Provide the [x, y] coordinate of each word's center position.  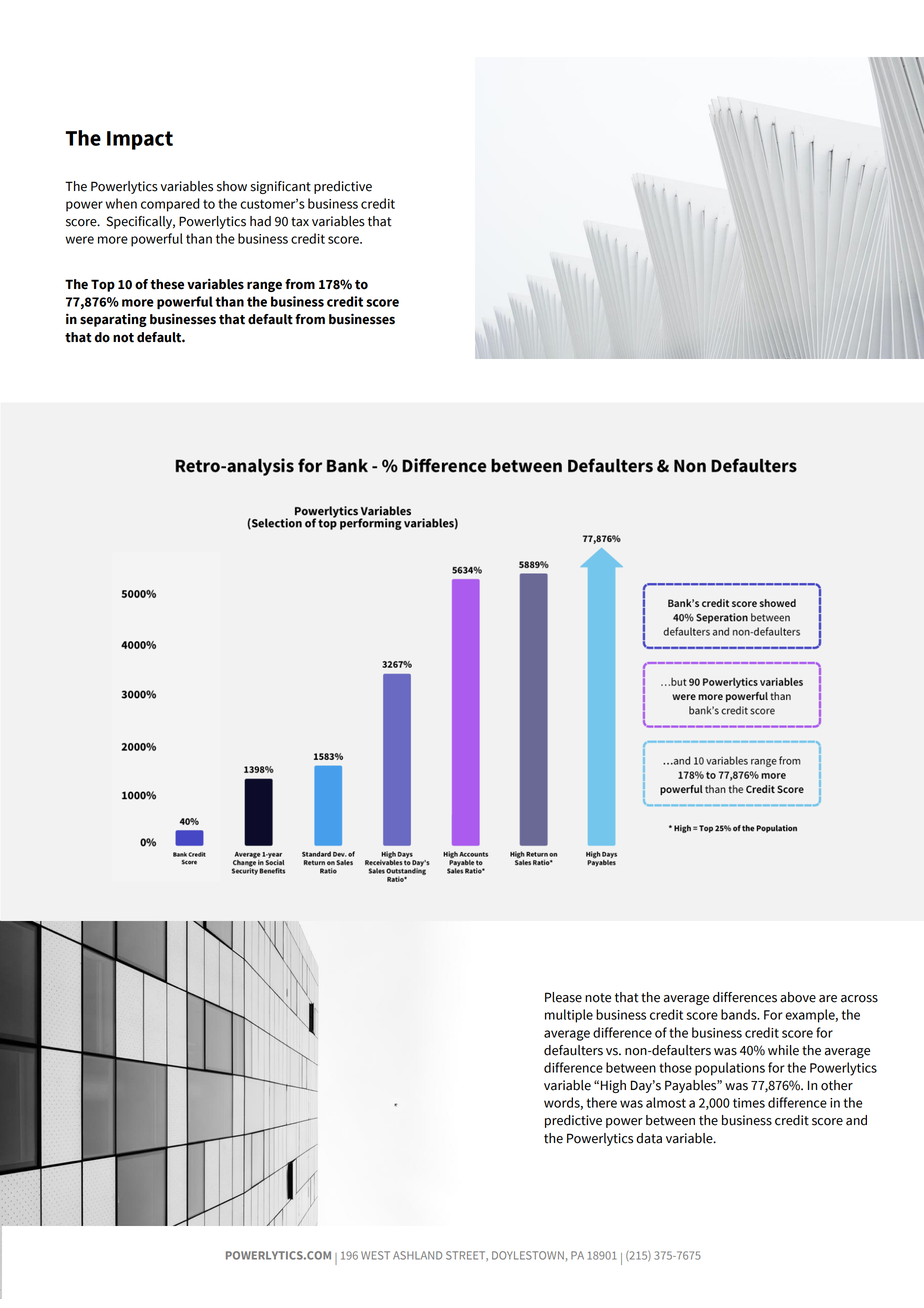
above [798, 997]
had [260, 221]
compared [170, 205]
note [598, 998]
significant [280, 187]
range [264, 286]
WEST [375, 1255]
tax [300, 222]
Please [563, 997]
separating [113, 320]
